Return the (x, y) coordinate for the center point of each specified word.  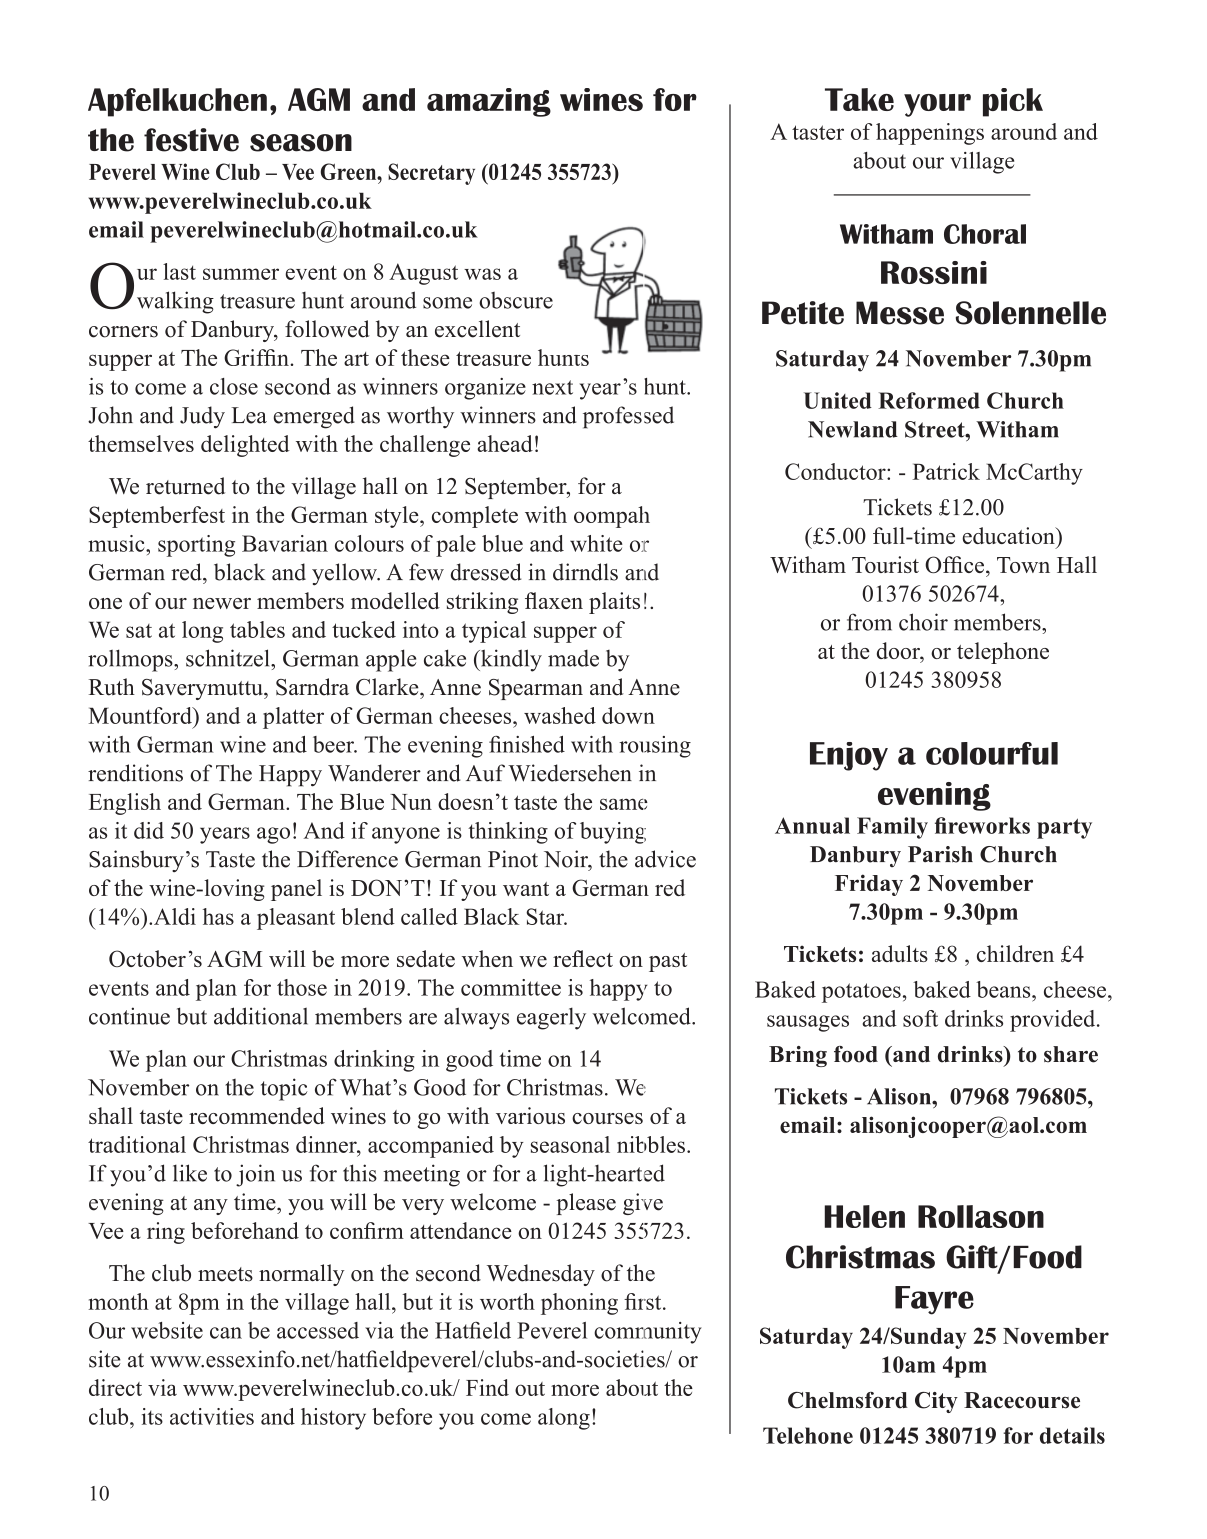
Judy (202, 417)
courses (607, 1118)
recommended (257, 1115)
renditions (135, 773)
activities (212, 1416)
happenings (930, 134)
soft (920, 1018)
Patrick (946, 471)
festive (191, 140)
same (624, 804)
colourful (992, 753)
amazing (489, 102)
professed (628, 417)
